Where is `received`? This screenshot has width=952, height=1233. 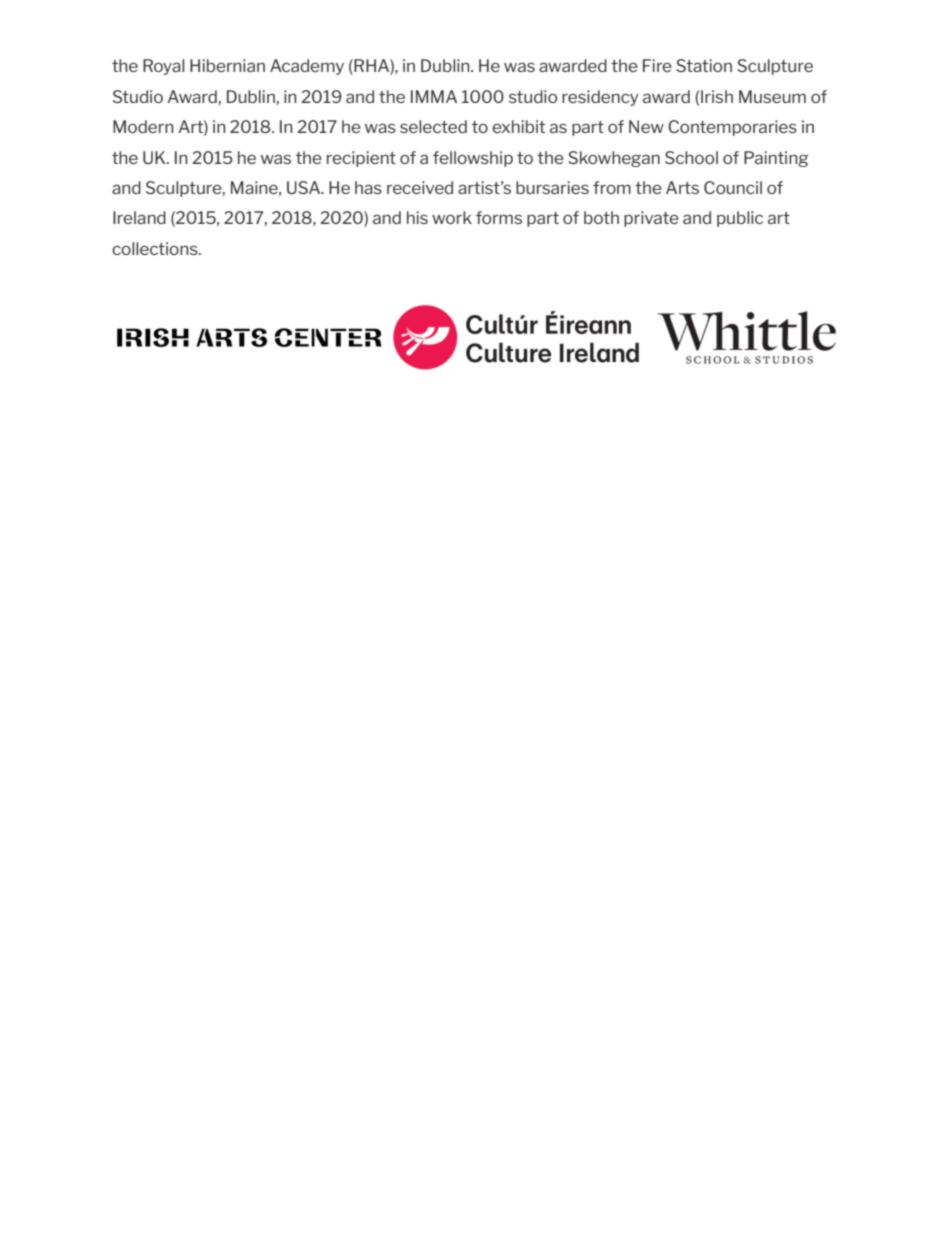 received is located at coordinates (420, 187).
